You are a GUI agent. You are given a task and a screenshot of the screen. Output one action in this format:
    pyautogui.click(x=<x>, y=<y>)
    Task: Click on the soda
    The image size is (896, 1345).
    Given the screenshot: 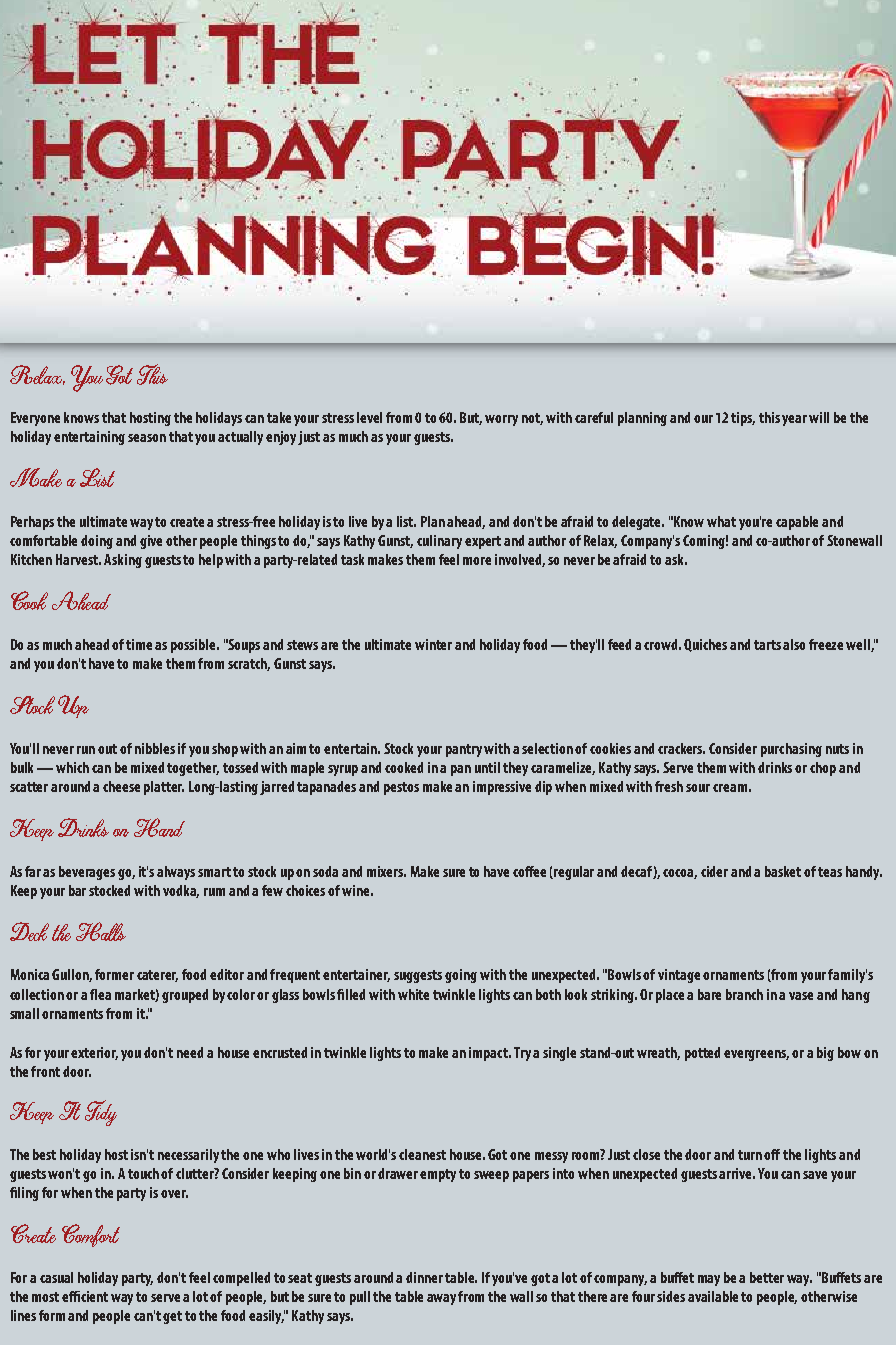 What is the action you would take?
    pyautogui.click(x=325, y=871)
